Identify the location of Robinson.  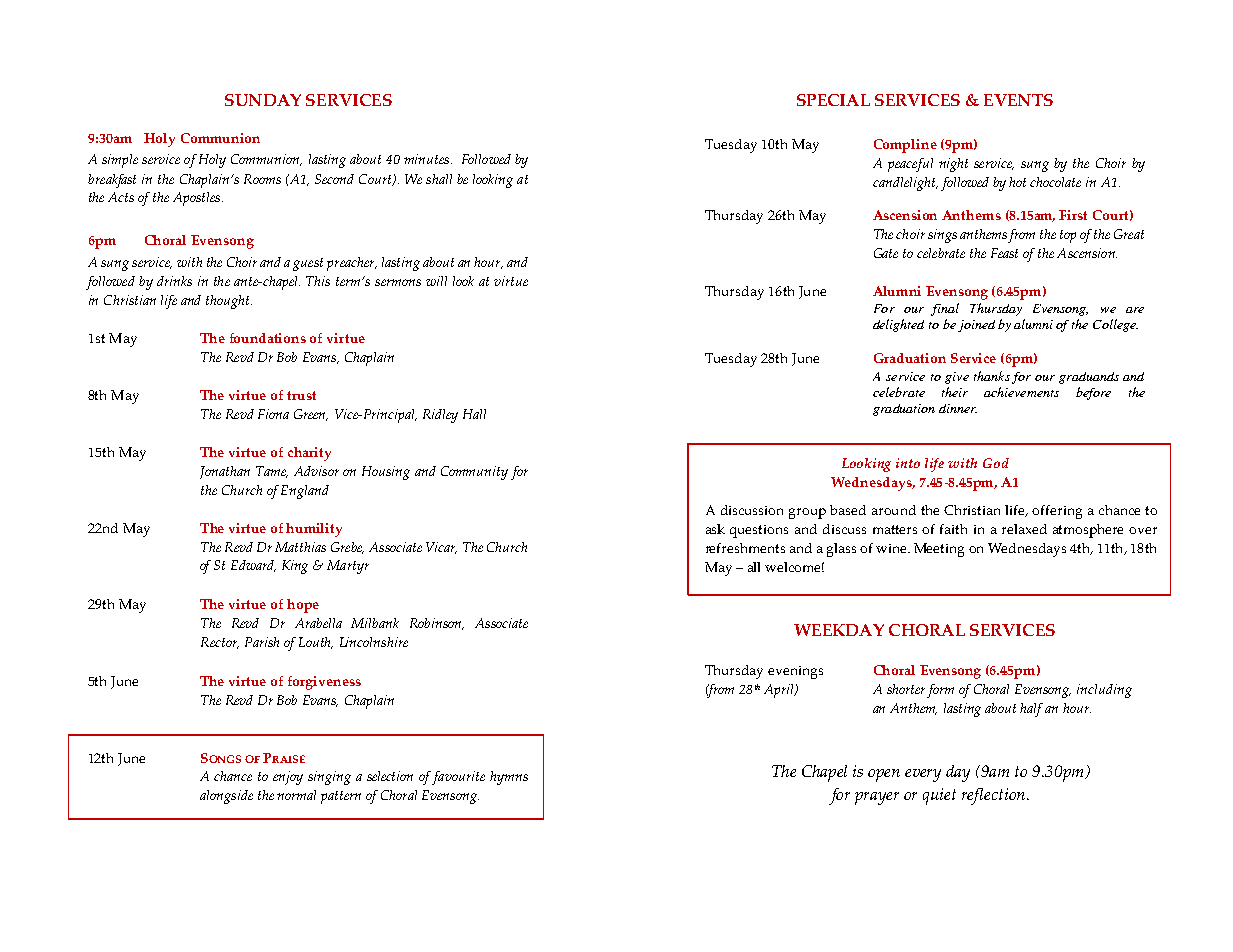
(437, 624).
